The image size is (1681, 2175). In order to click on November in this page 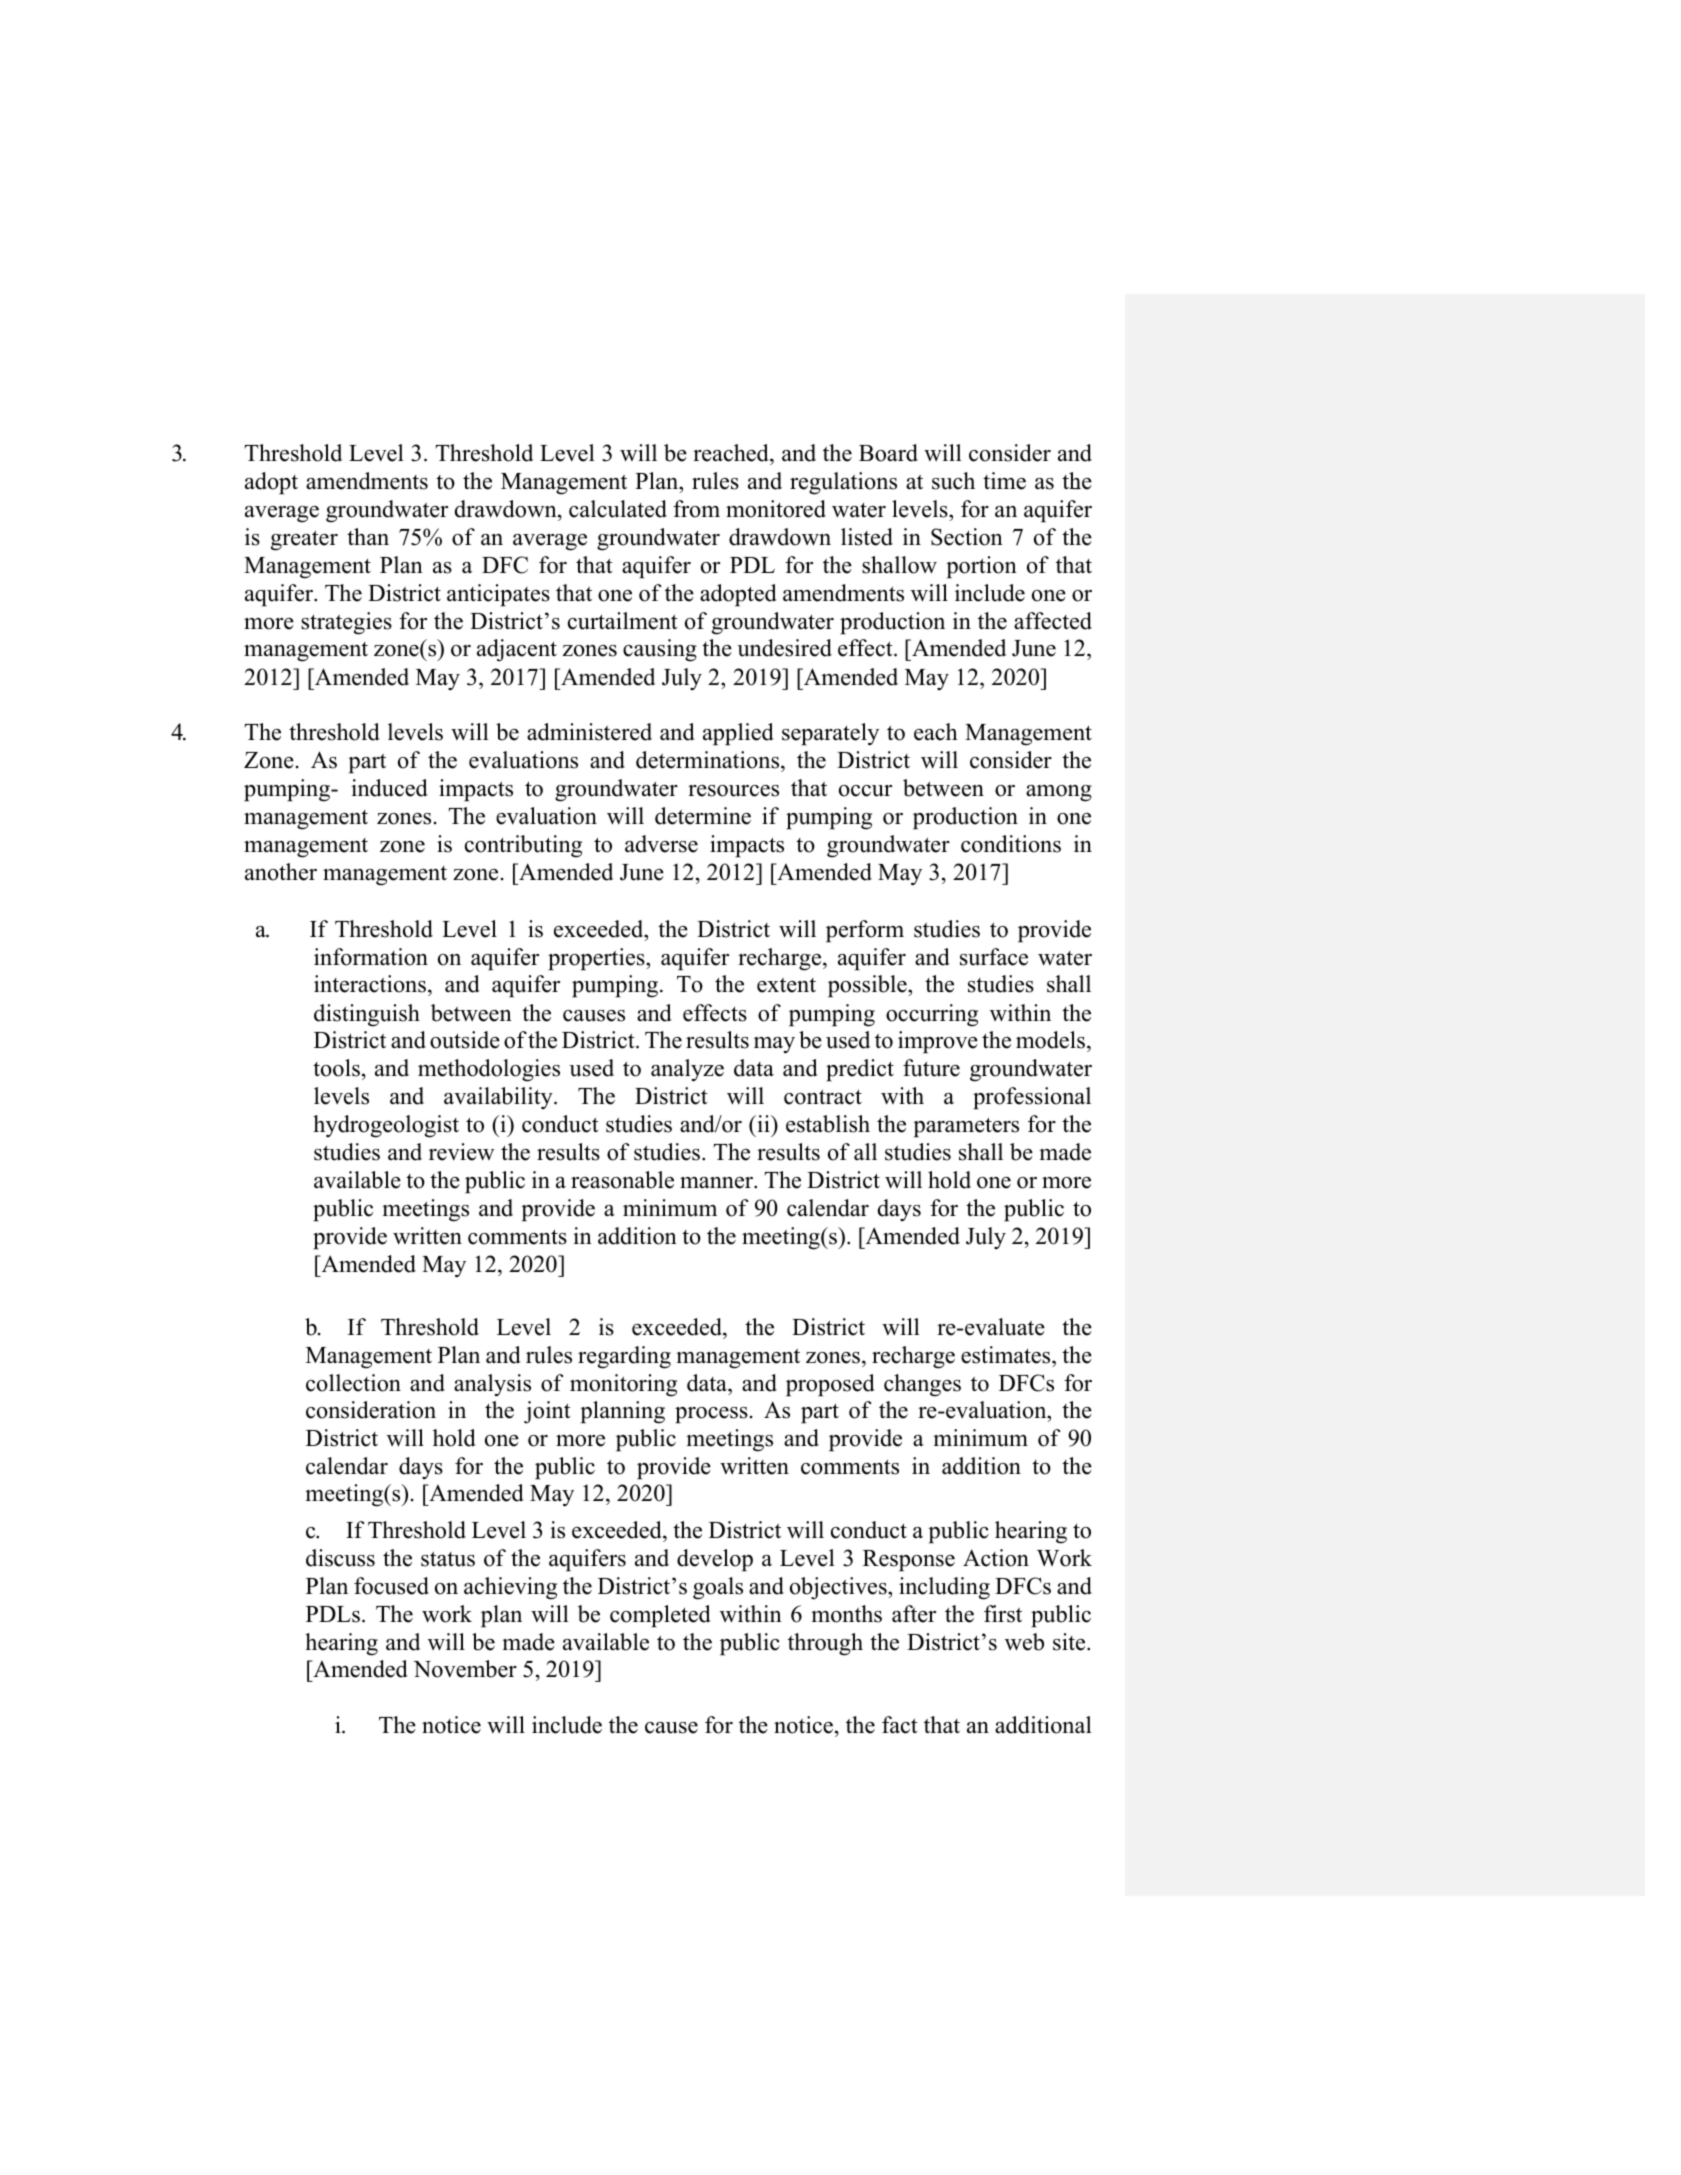, I will do `click(465, 1669)`.
